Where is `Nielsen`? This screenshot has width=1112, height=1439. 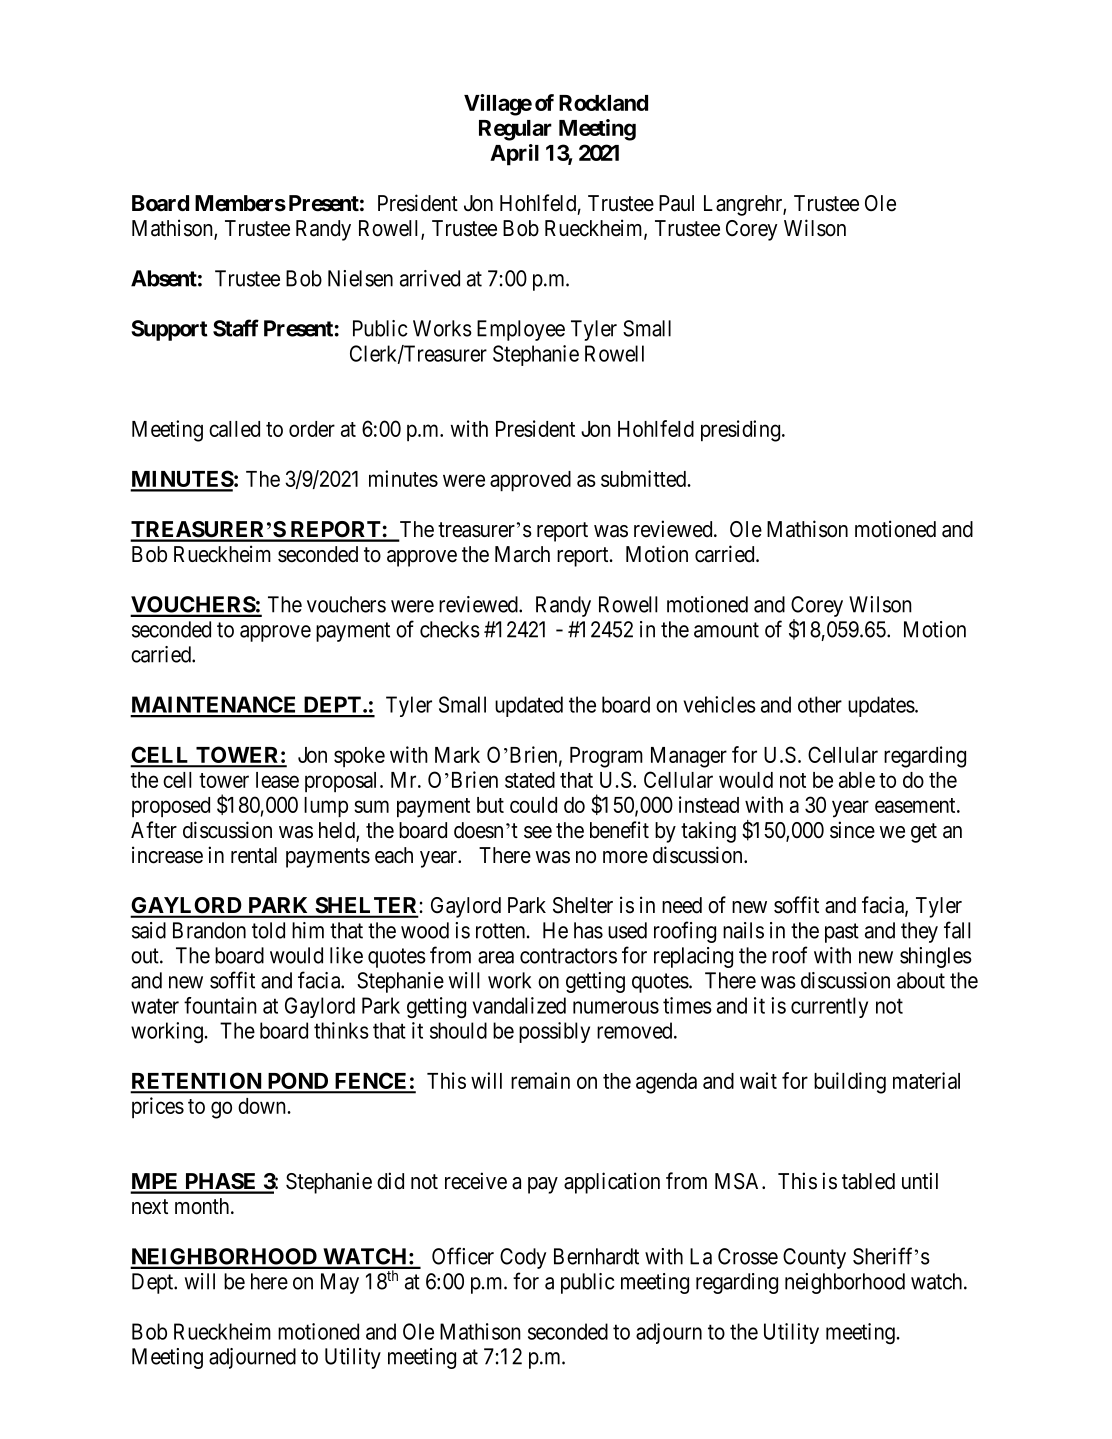 Nielsen is located at coordinates (360, 278).
